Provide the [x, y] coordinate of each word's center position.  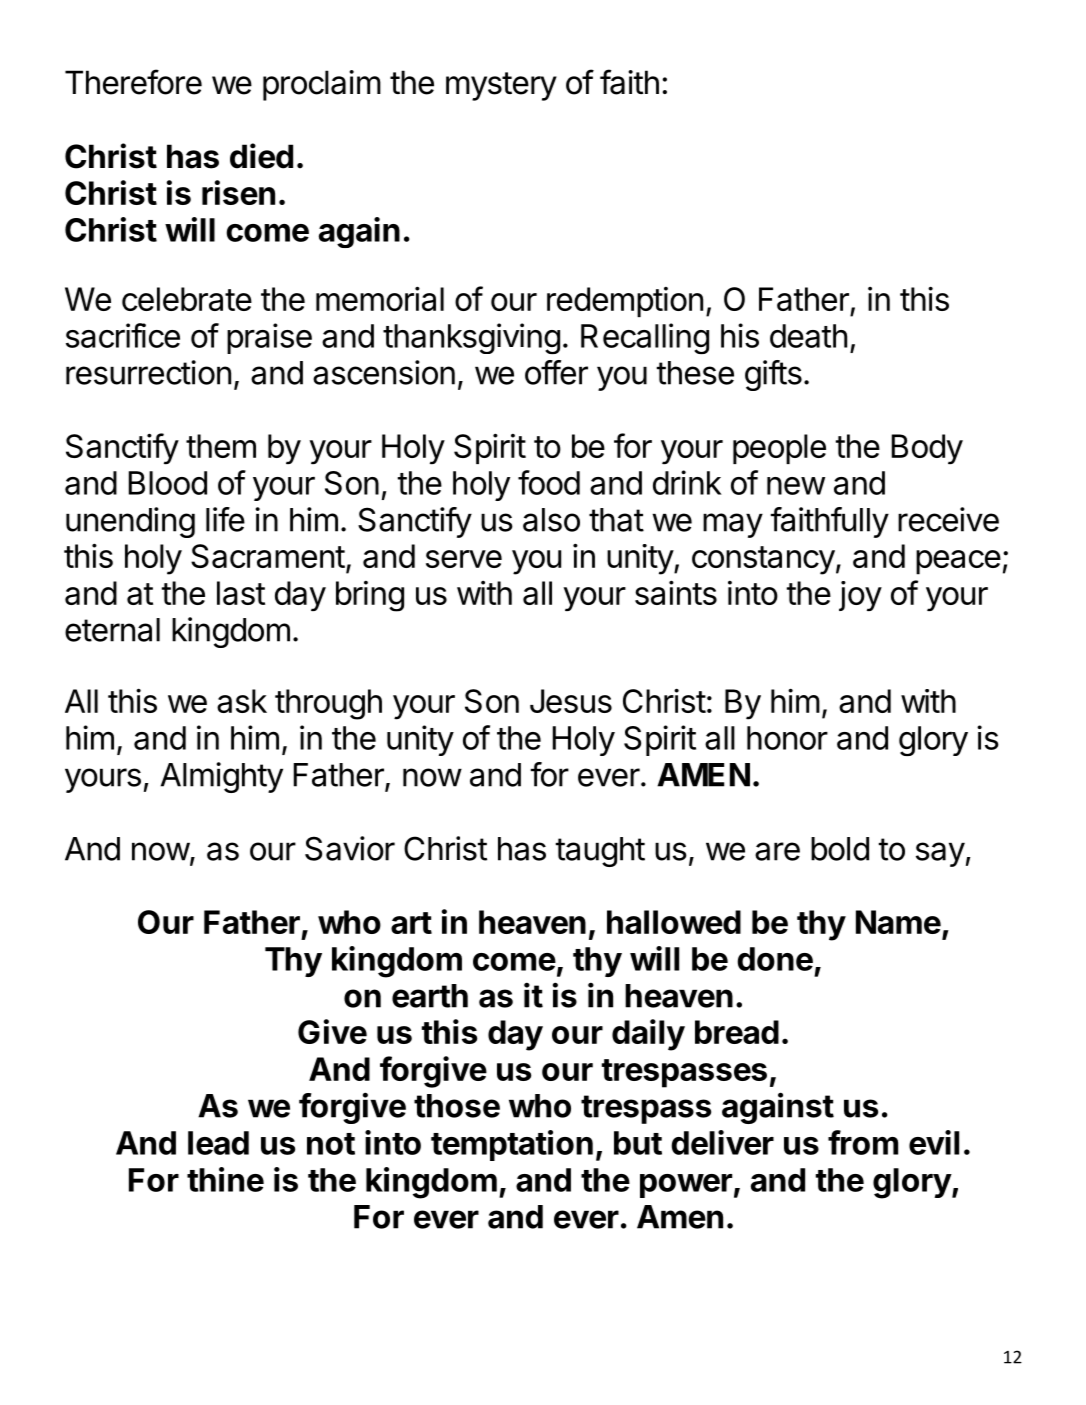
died [261, 156]
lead [218, 1143]
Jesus [571, 701]
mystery [501, 86]
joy [860, 596]
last [241, 593]
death [808, 336]
